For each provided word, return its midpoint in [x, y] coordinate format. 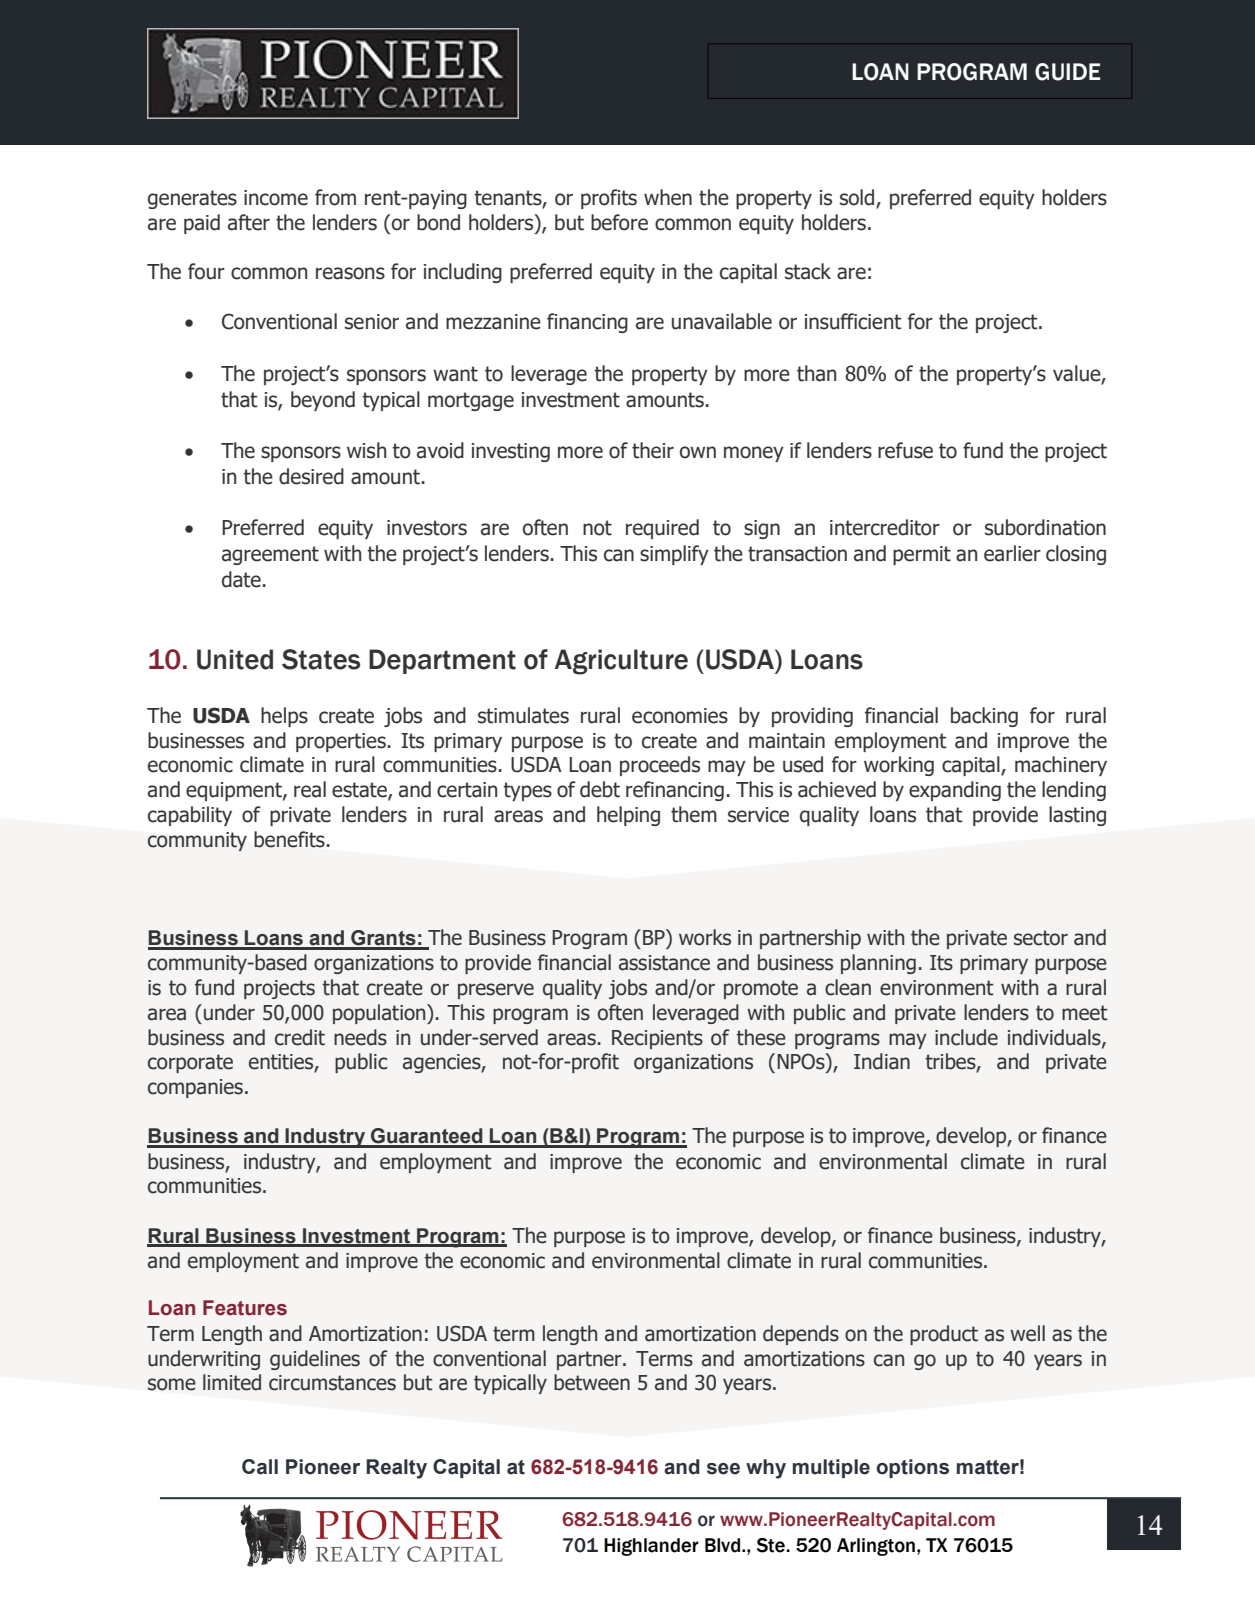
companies [195, 1088]
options [912, 1468]
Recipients [657, 1039]
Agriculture [621, 662]
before [619, 222]
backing [984, 717]
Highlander [651, 1547]
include [966, 1037]
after [249, 222]
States [321, 659]
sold [858, 198]
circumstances [332, 1383]
